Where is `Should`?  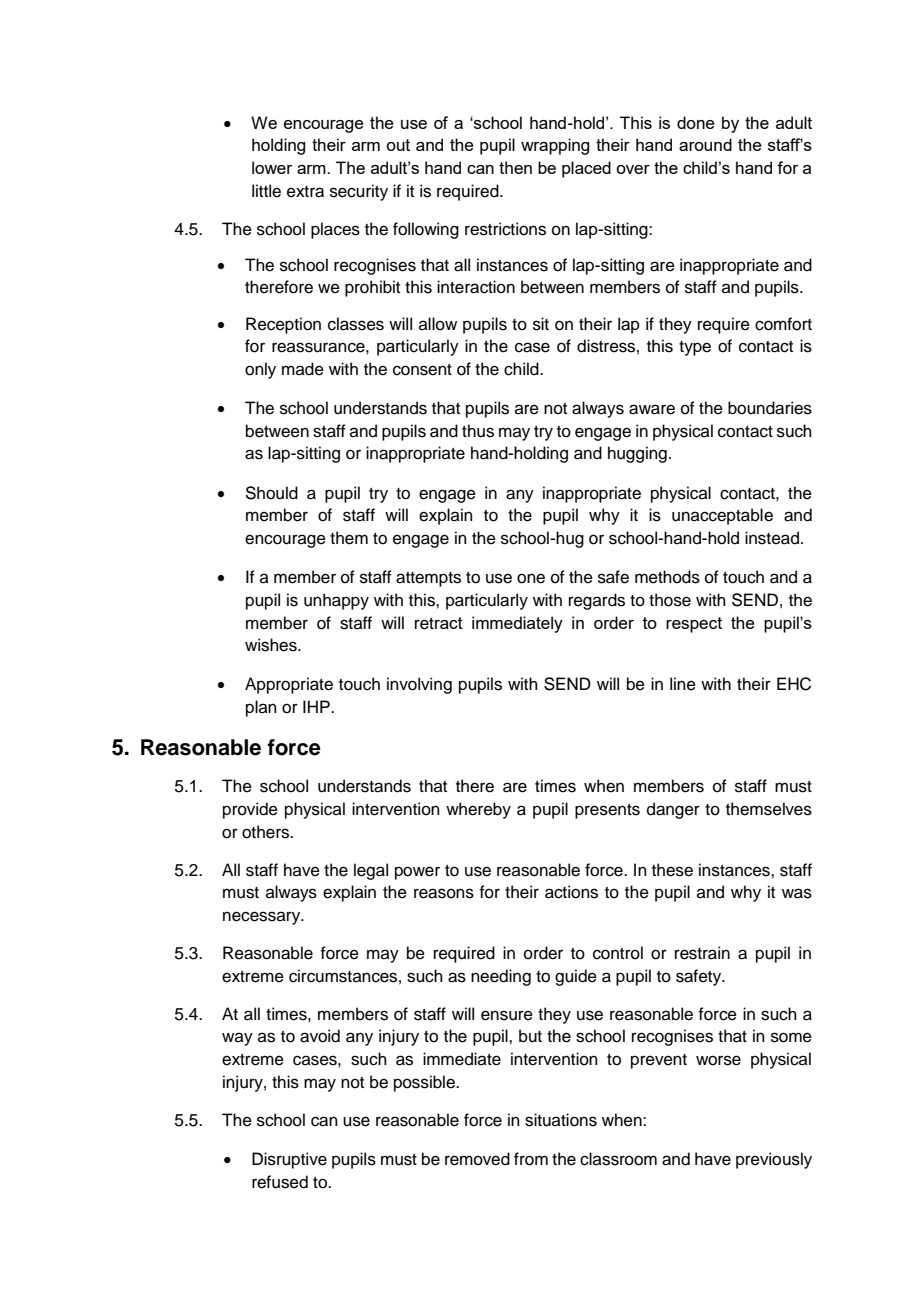 Should is located at coordinates (271, 493).
